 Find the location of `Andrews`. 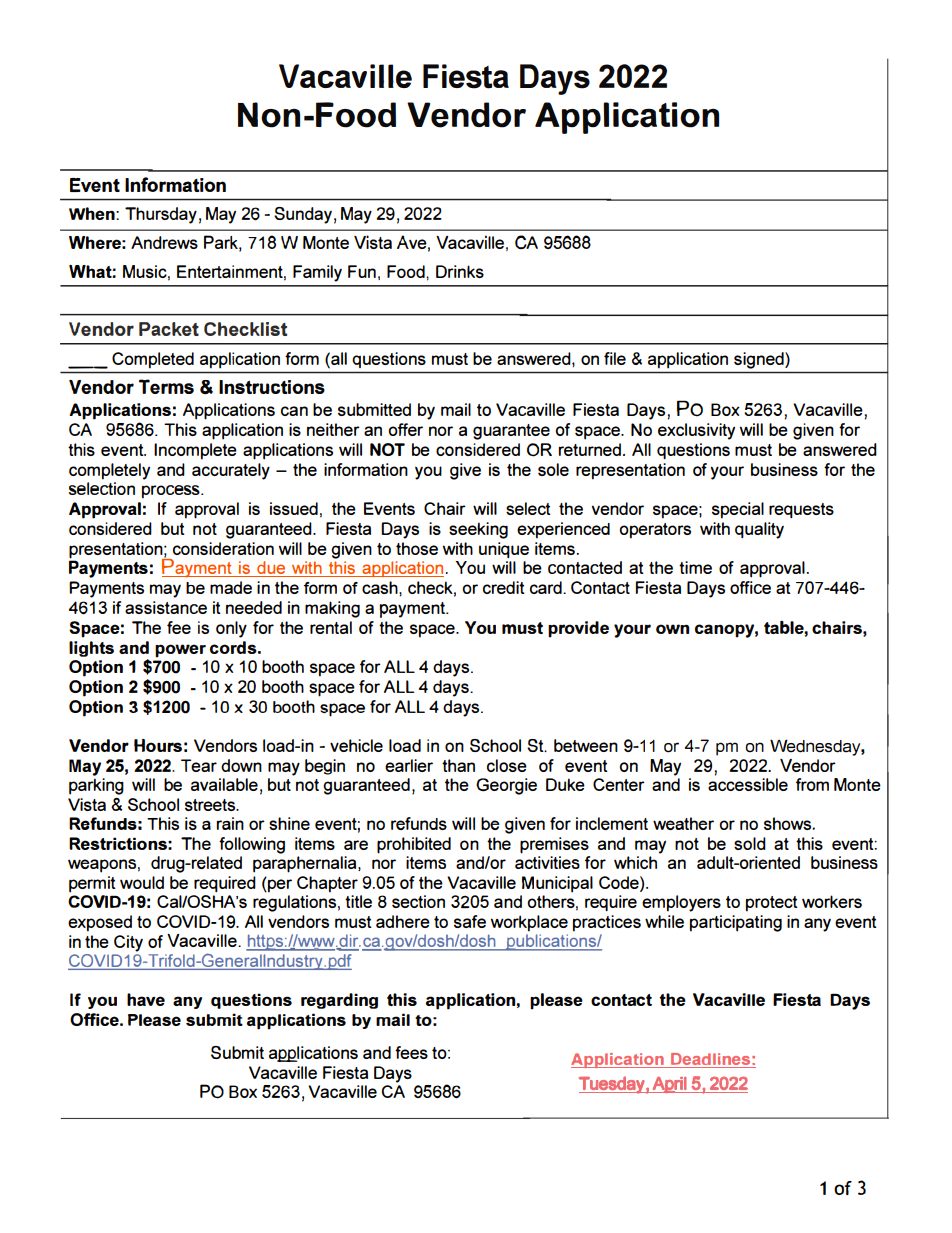

Andrews is located at coordinates (164, 242).
